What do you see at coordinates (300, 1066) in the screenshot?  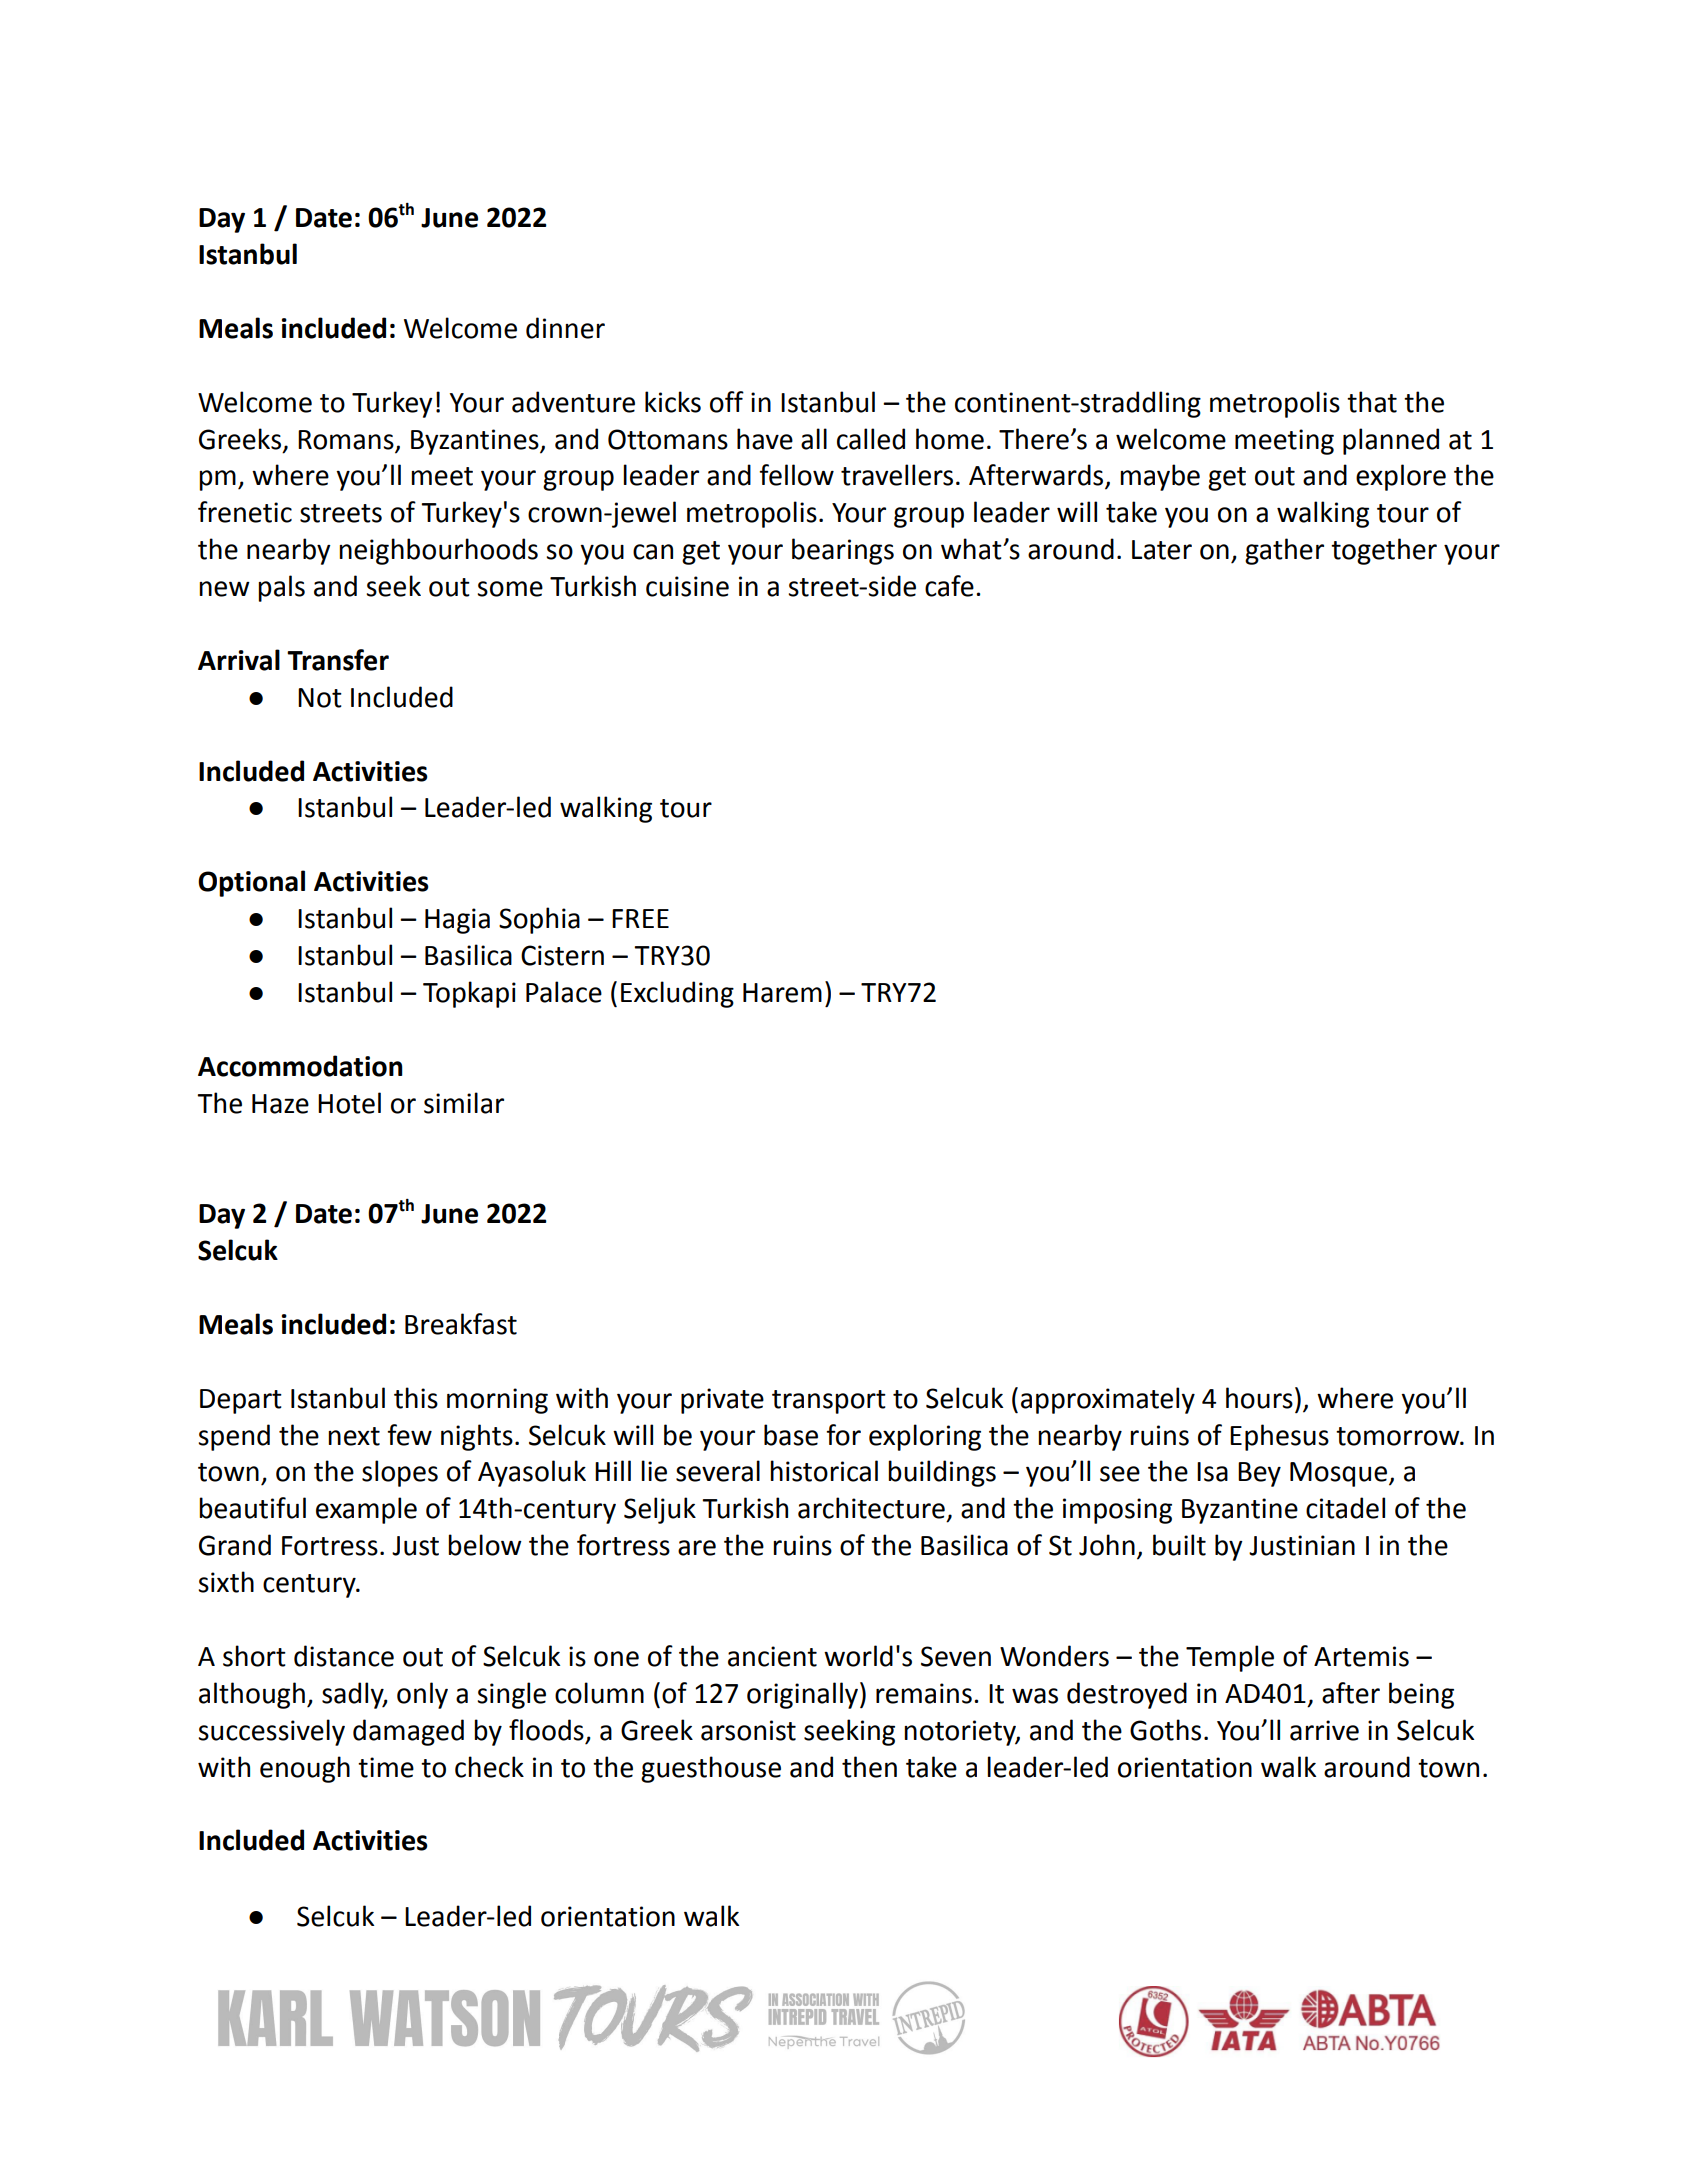 I see `Accommodation` at bounding box center [300, 1066].
